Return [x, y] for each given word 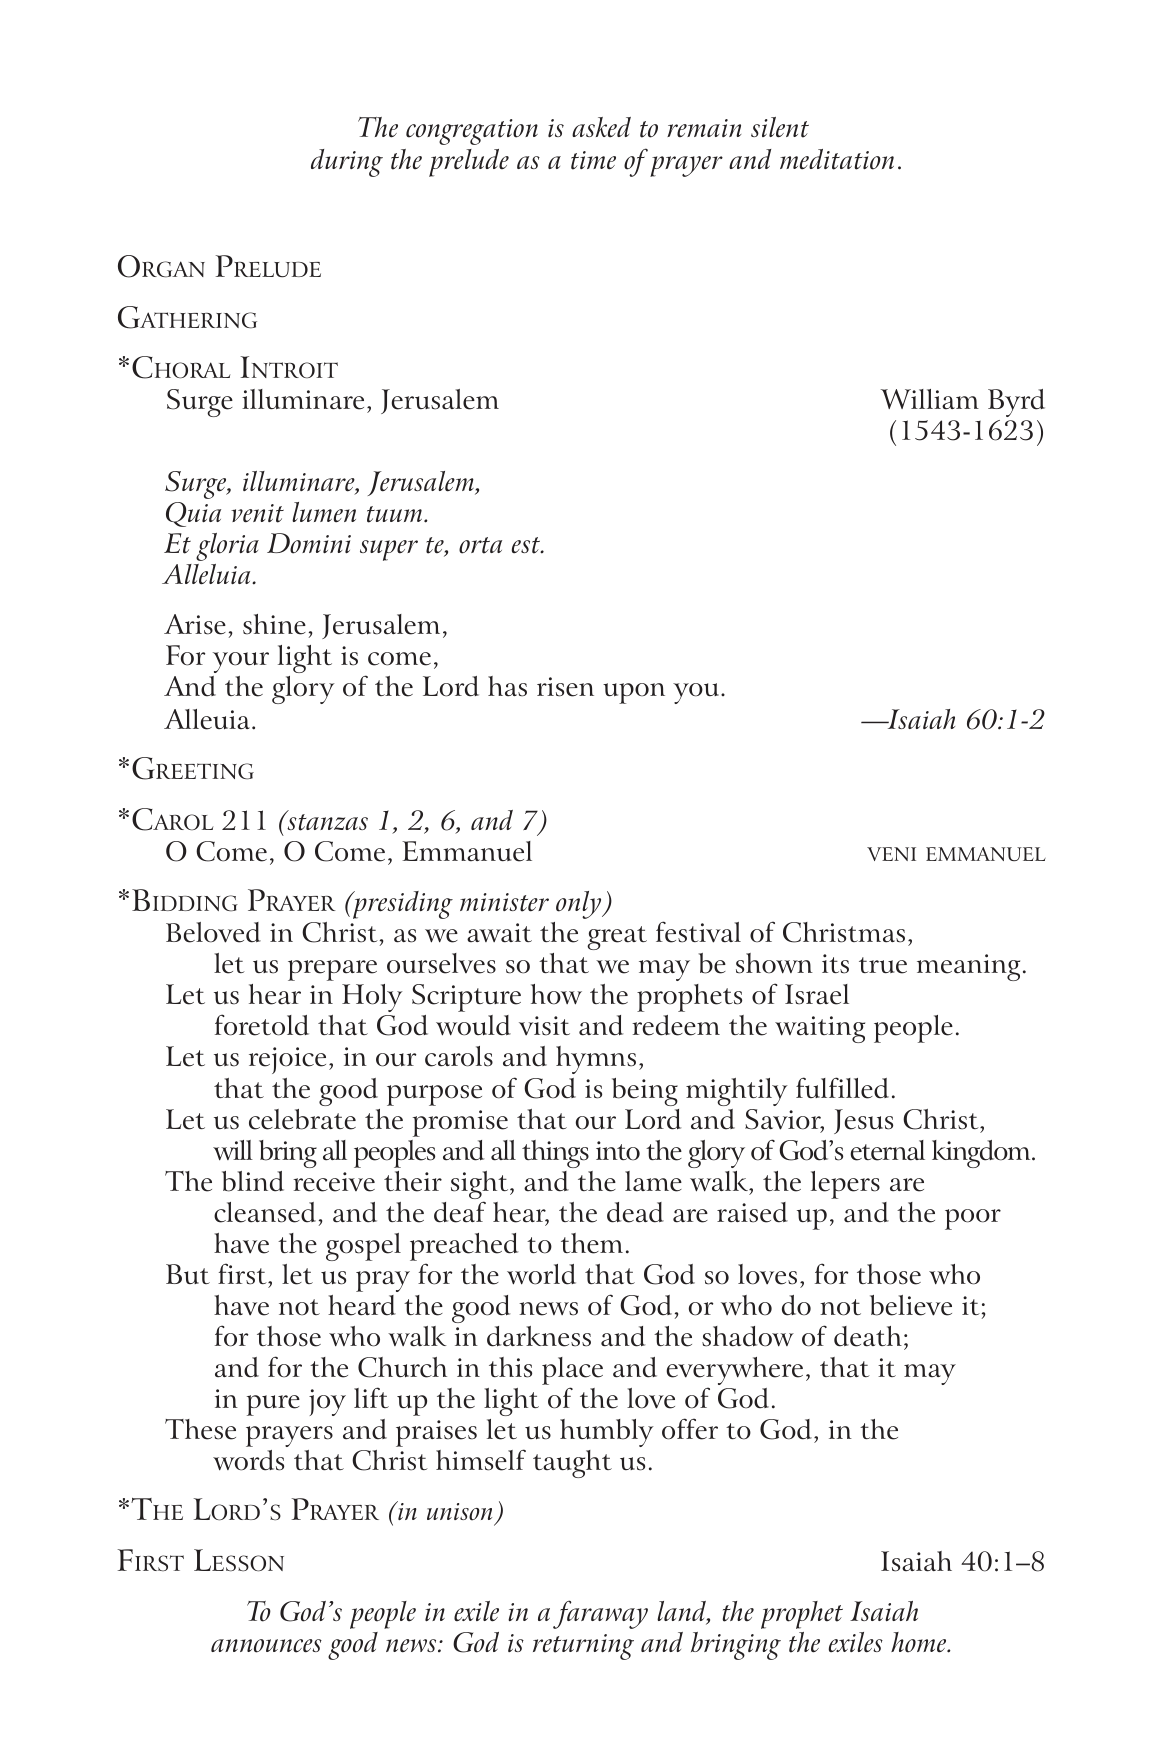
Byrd [1016, 403]
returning [583, 1647]
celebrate [302, 1119]
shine [274, 624]
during [347, 163]
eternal [887, 1150]
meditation [837, 159]
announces [266, 1646]
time [593, 160]
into [618, 1151]
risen [565, 687]
